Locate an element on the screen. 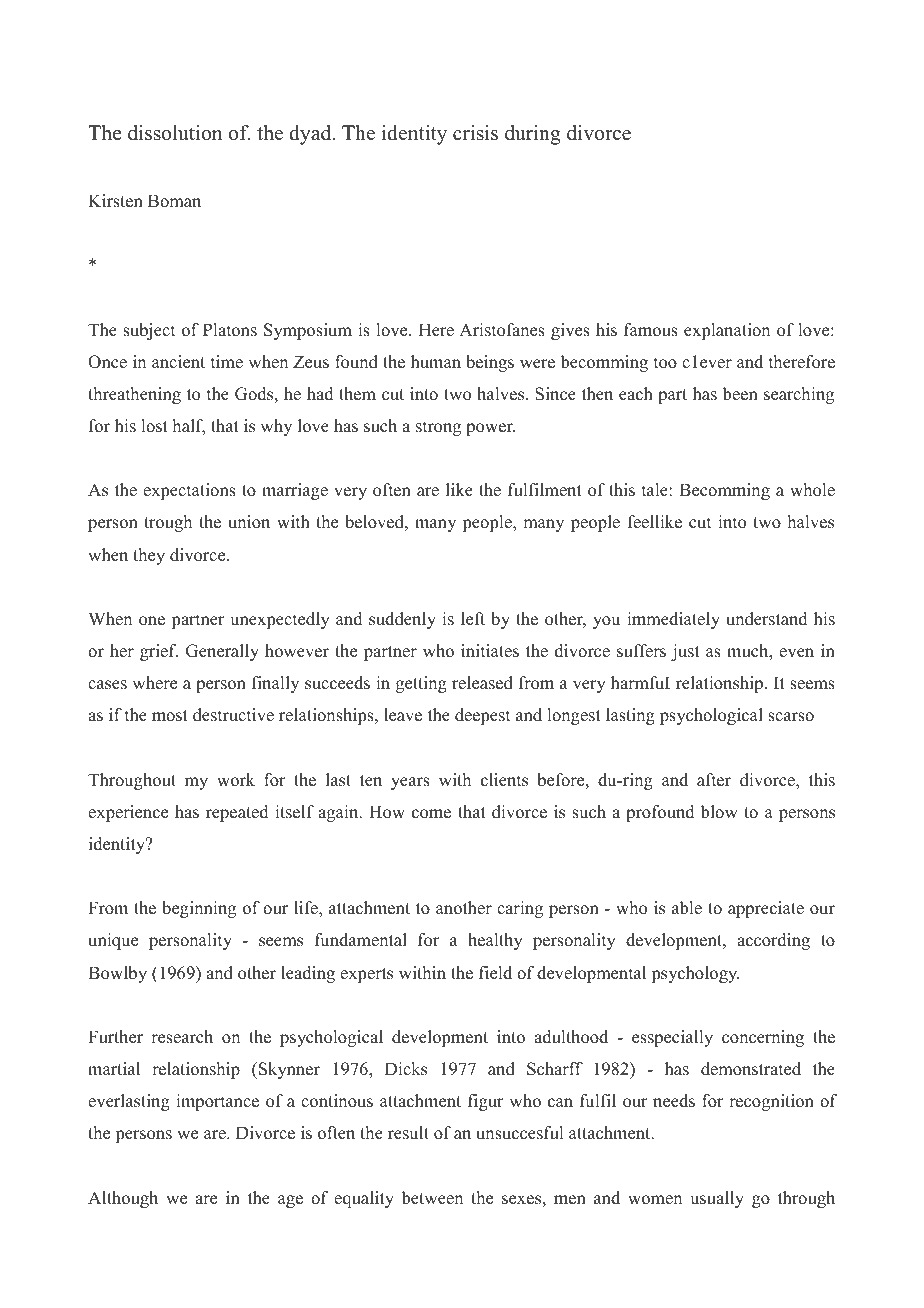 This screenshot has width=924, height=1308. just is located at coordinates (685, 652).
